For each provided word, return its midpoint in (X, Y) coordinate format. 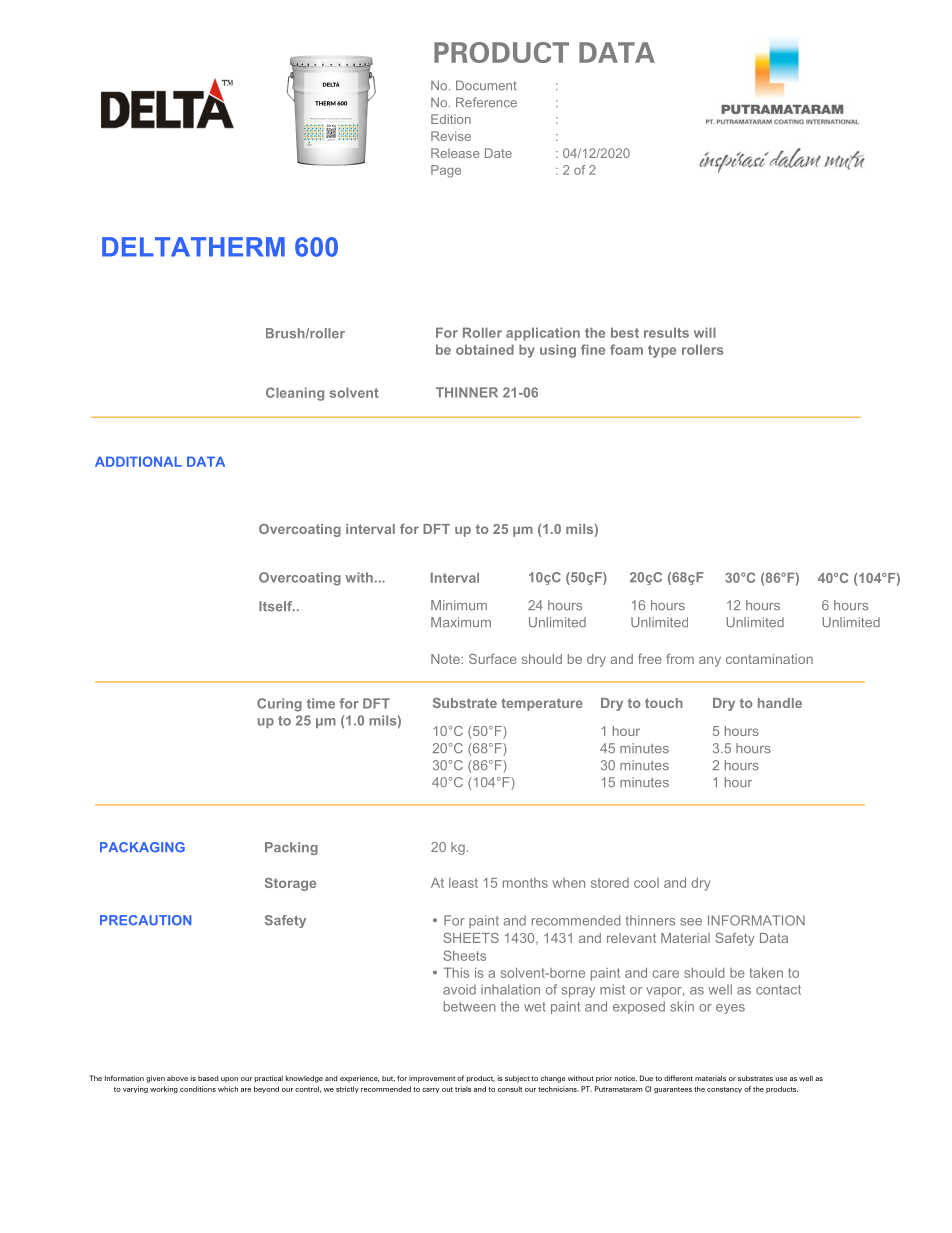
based (208, 1078)
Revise (451, 136)
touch (664, 703)
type (662, 351)
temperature (542, 704)
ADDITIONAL (138, 461)
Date (498, 153)
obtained (485, 349)
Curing (279, 705)
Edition (451, 119)
